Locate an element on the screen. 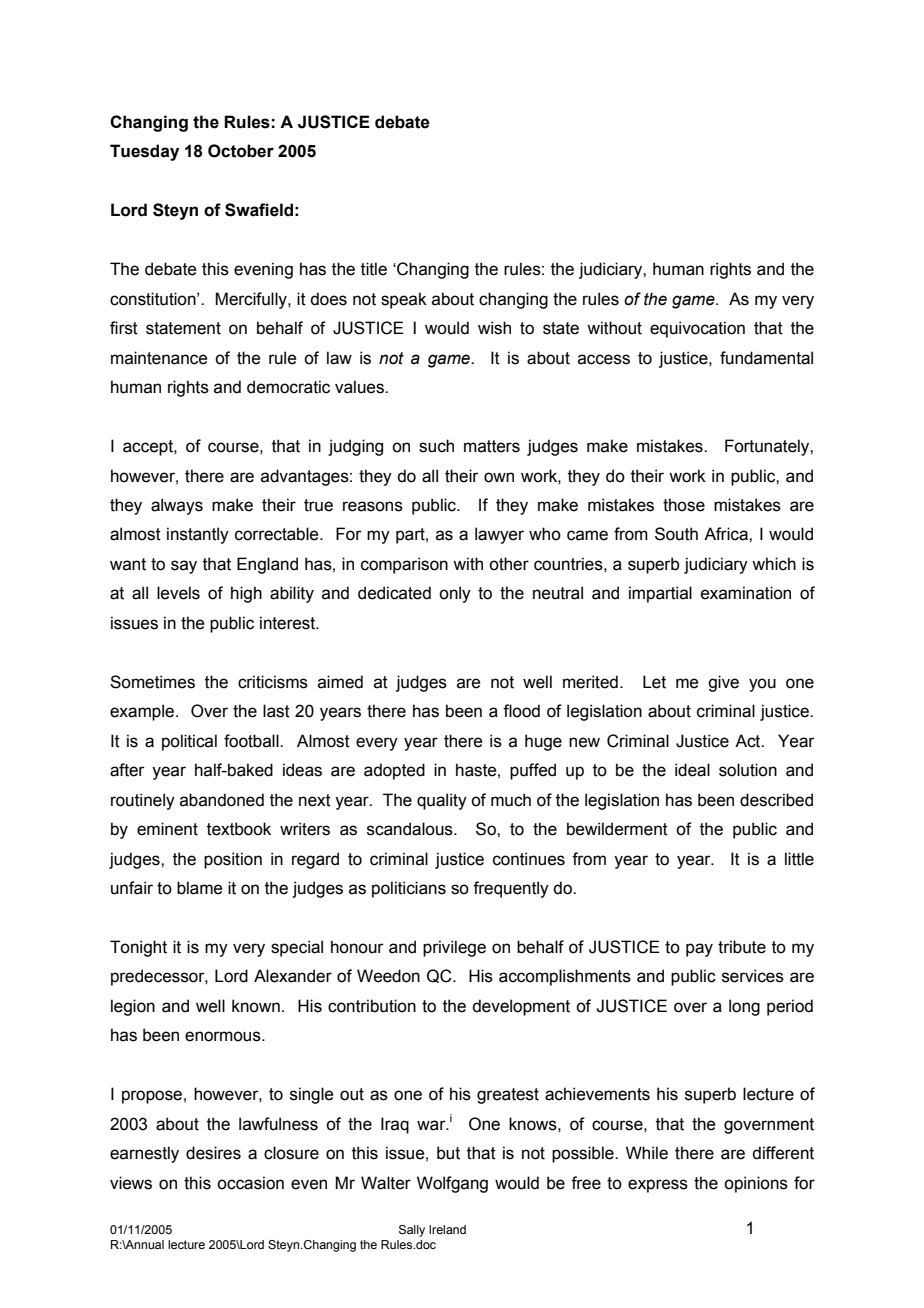 The height and width of the screenshot is (1308, 924). October is located at coordinates (241, 151).
